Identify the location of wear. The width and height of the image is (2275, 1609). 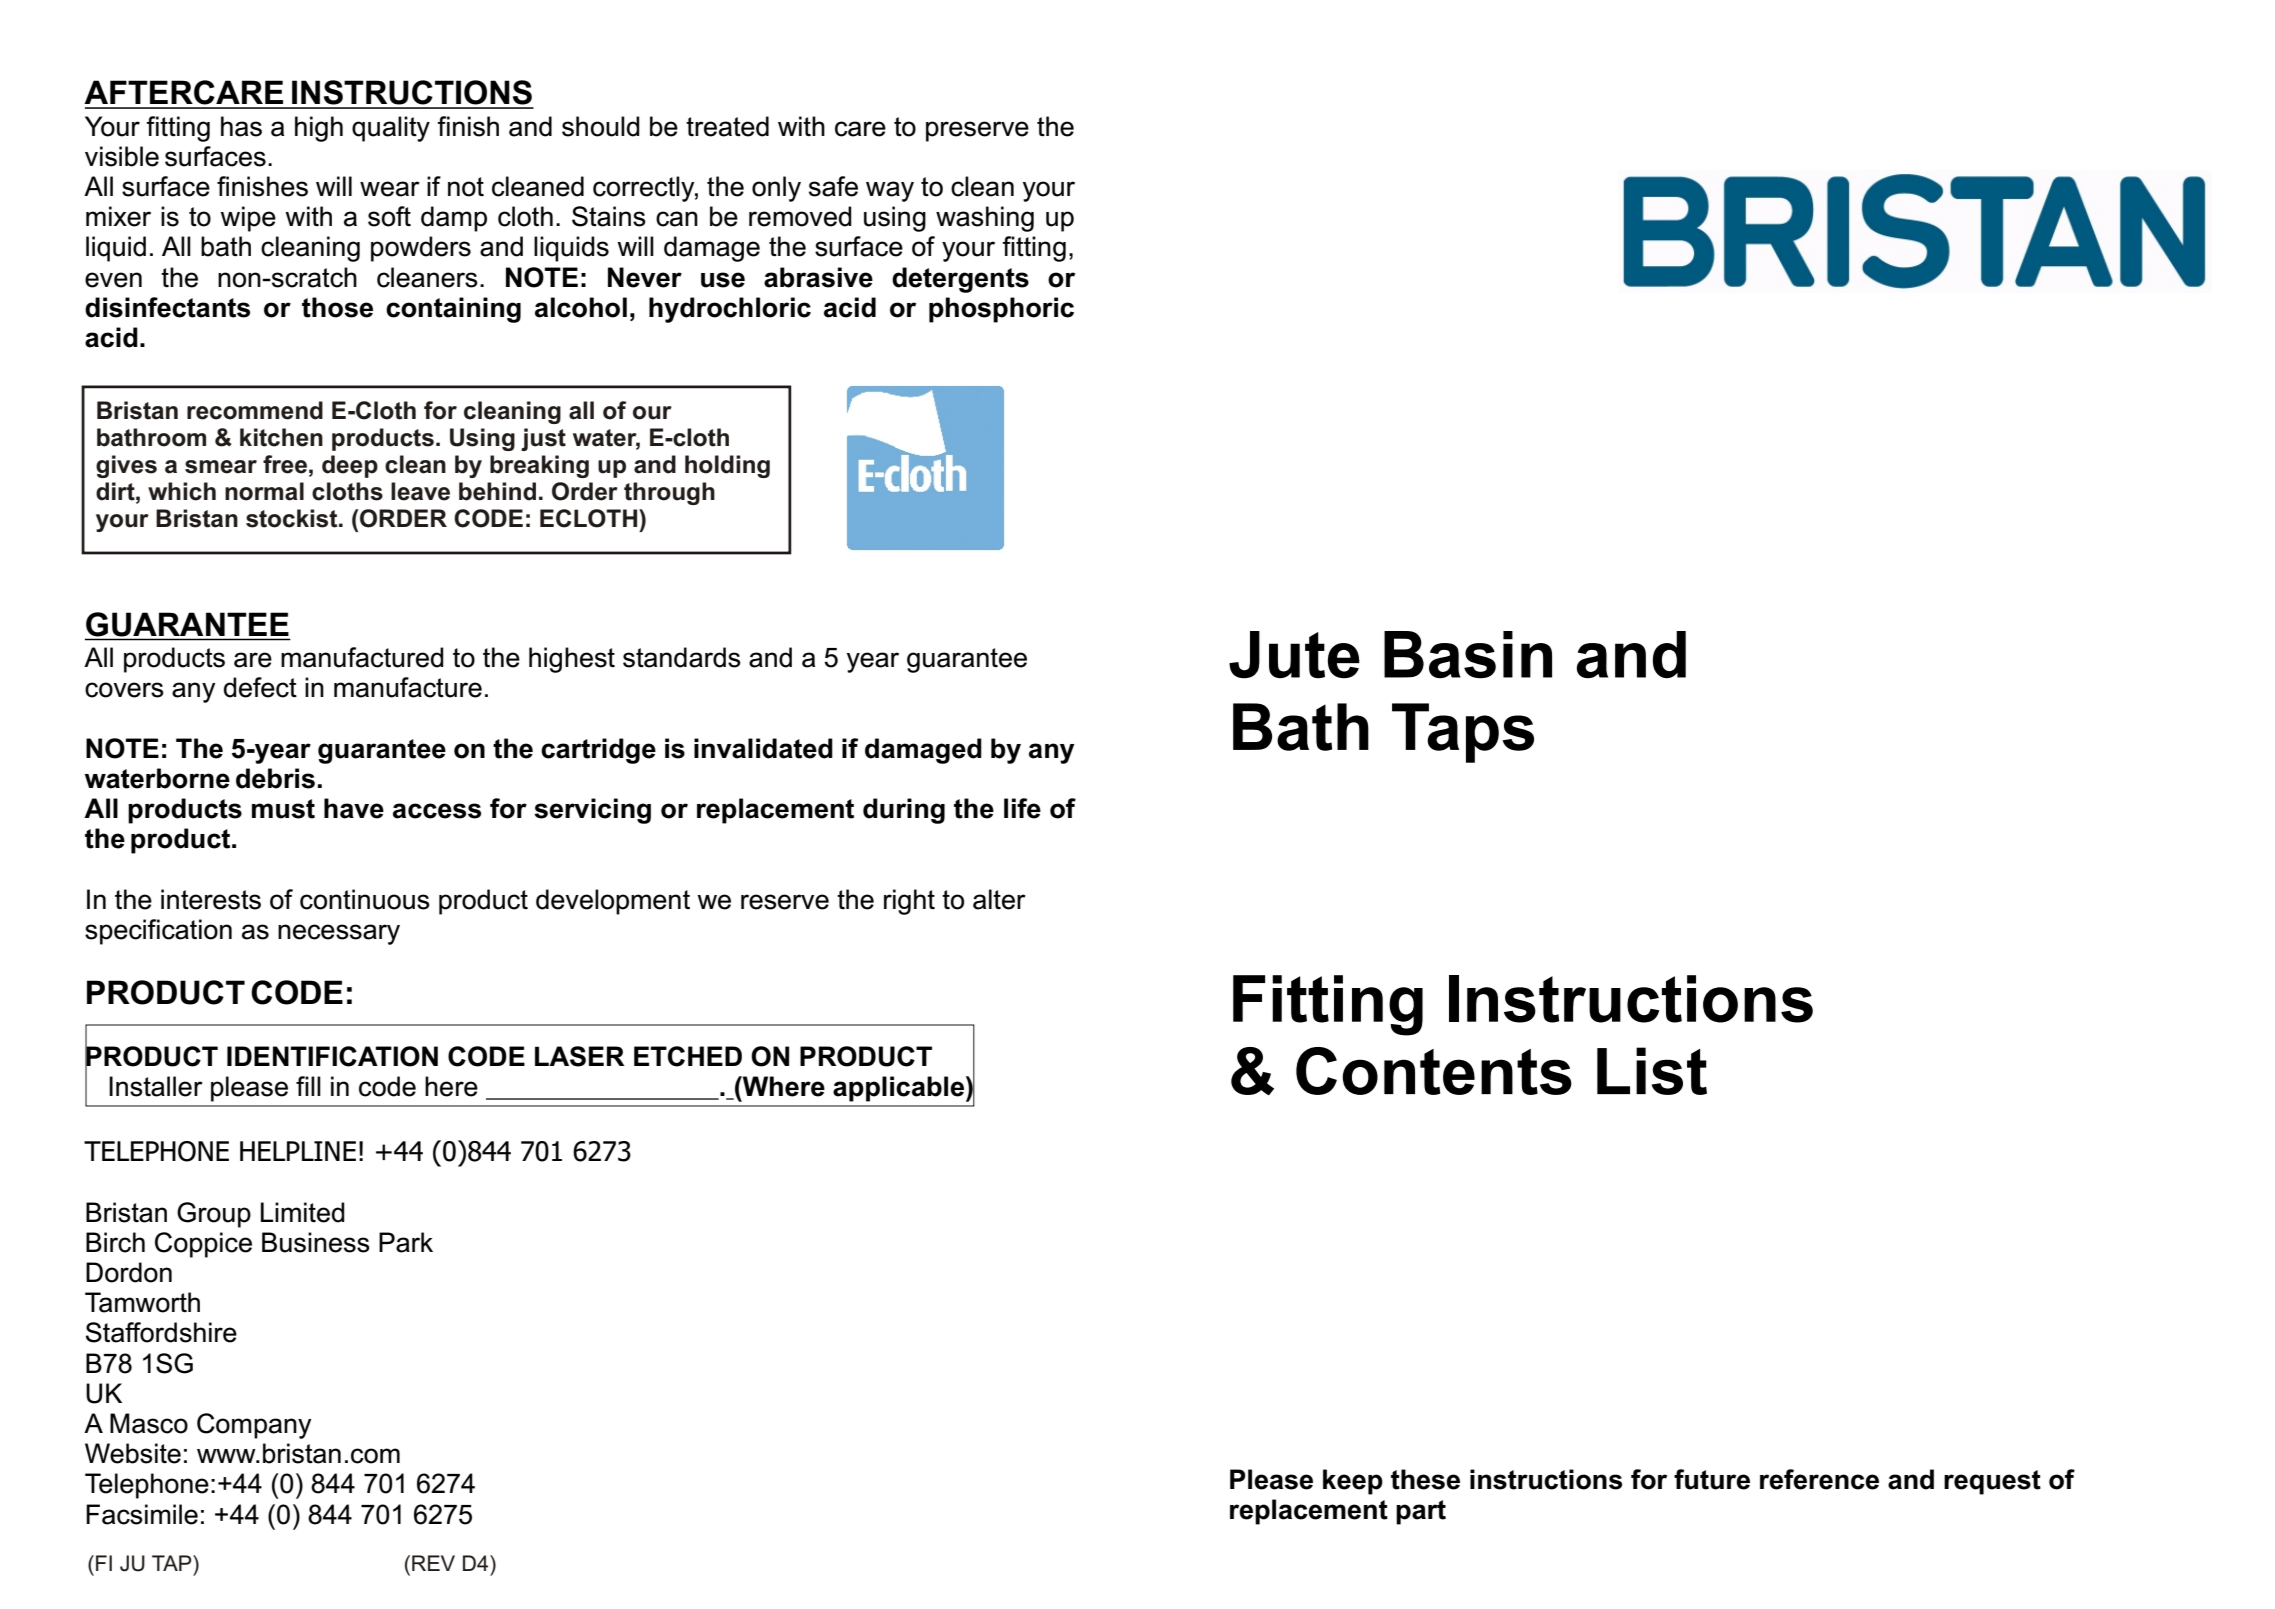
(390, 189).
